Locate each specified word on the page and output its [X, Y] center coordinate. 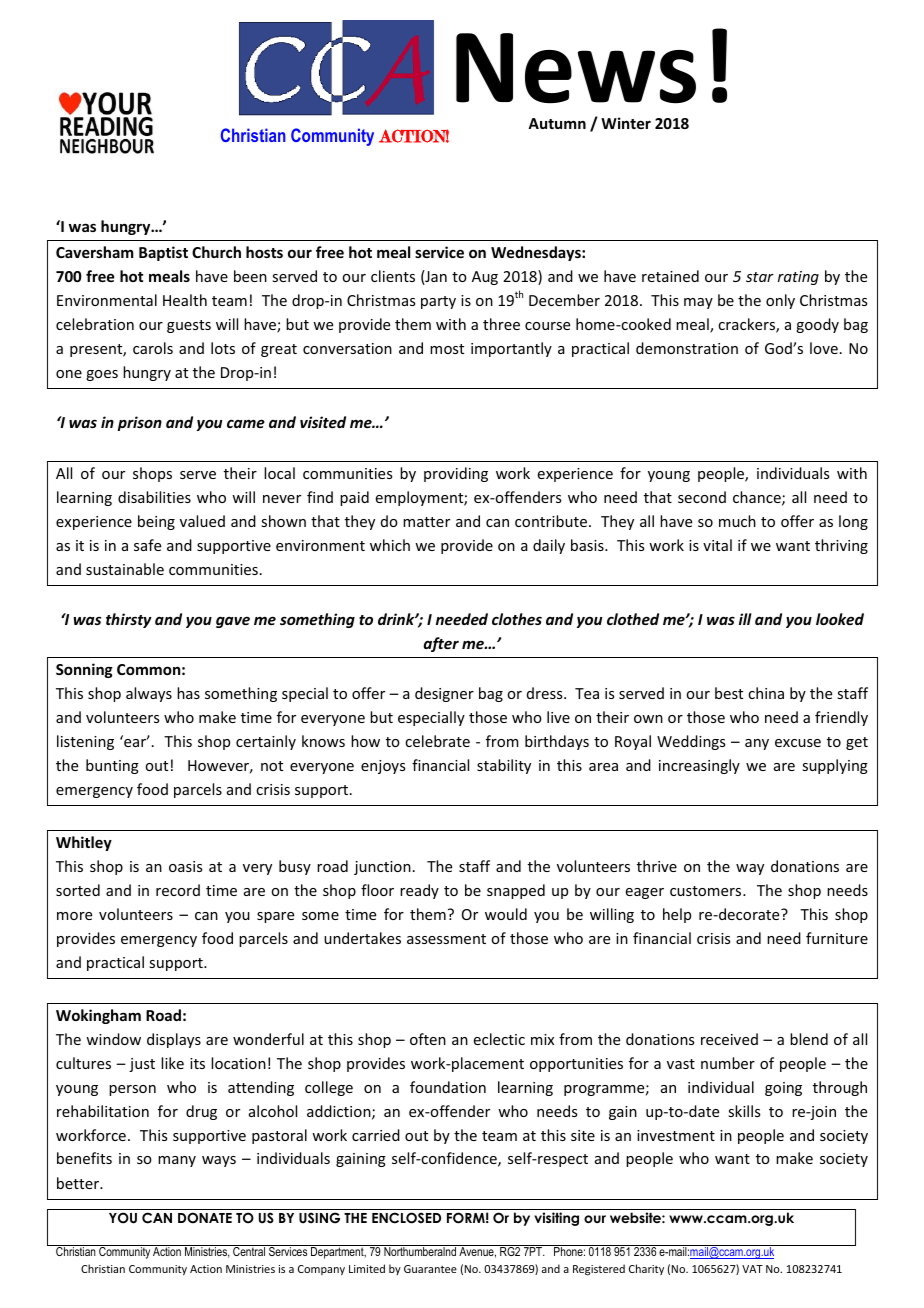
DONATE [205, 1218]
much [737, 521]
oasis [185, 866]
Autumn [557, 123]
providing [456, 474]
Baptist [163, 253]
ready [419, 891]
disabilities [154, 497]
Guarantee [430, 1269]
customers [707, 891]
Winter [626, 123]
